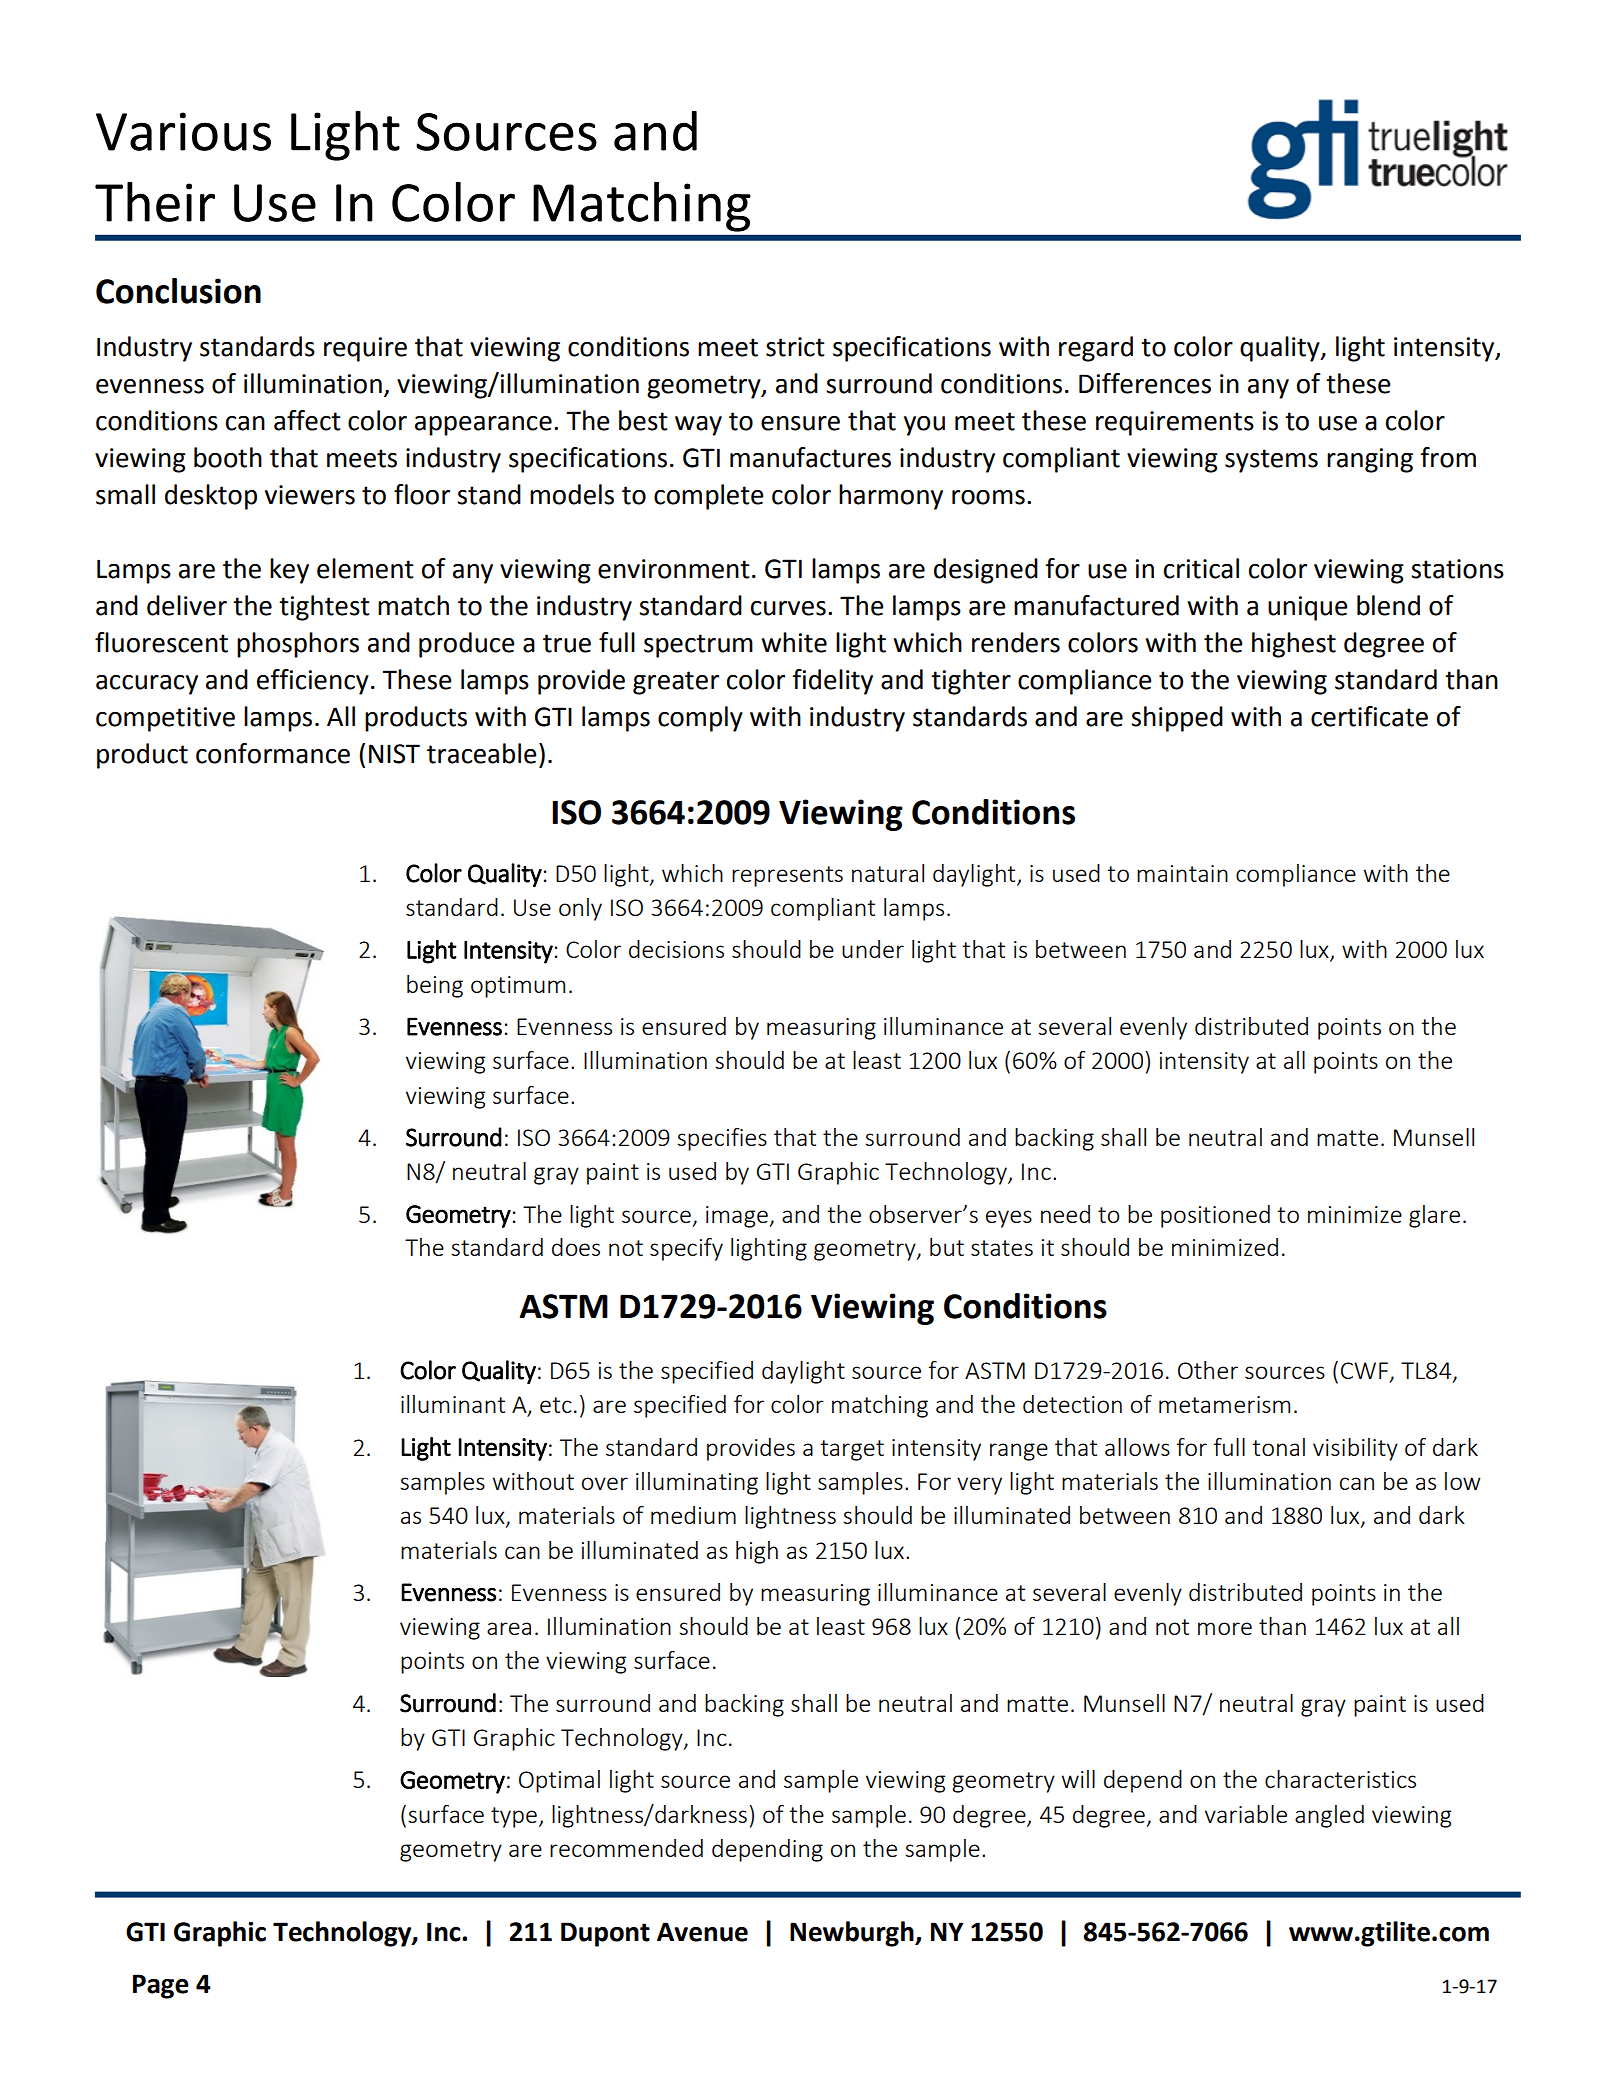 Image resolution: width=1616 pixels, height=2092 pixels. What do you see at coordinates (853, 1934) in the screenshot?
I see `Newburgh` at bounding box center [853, 1934].
